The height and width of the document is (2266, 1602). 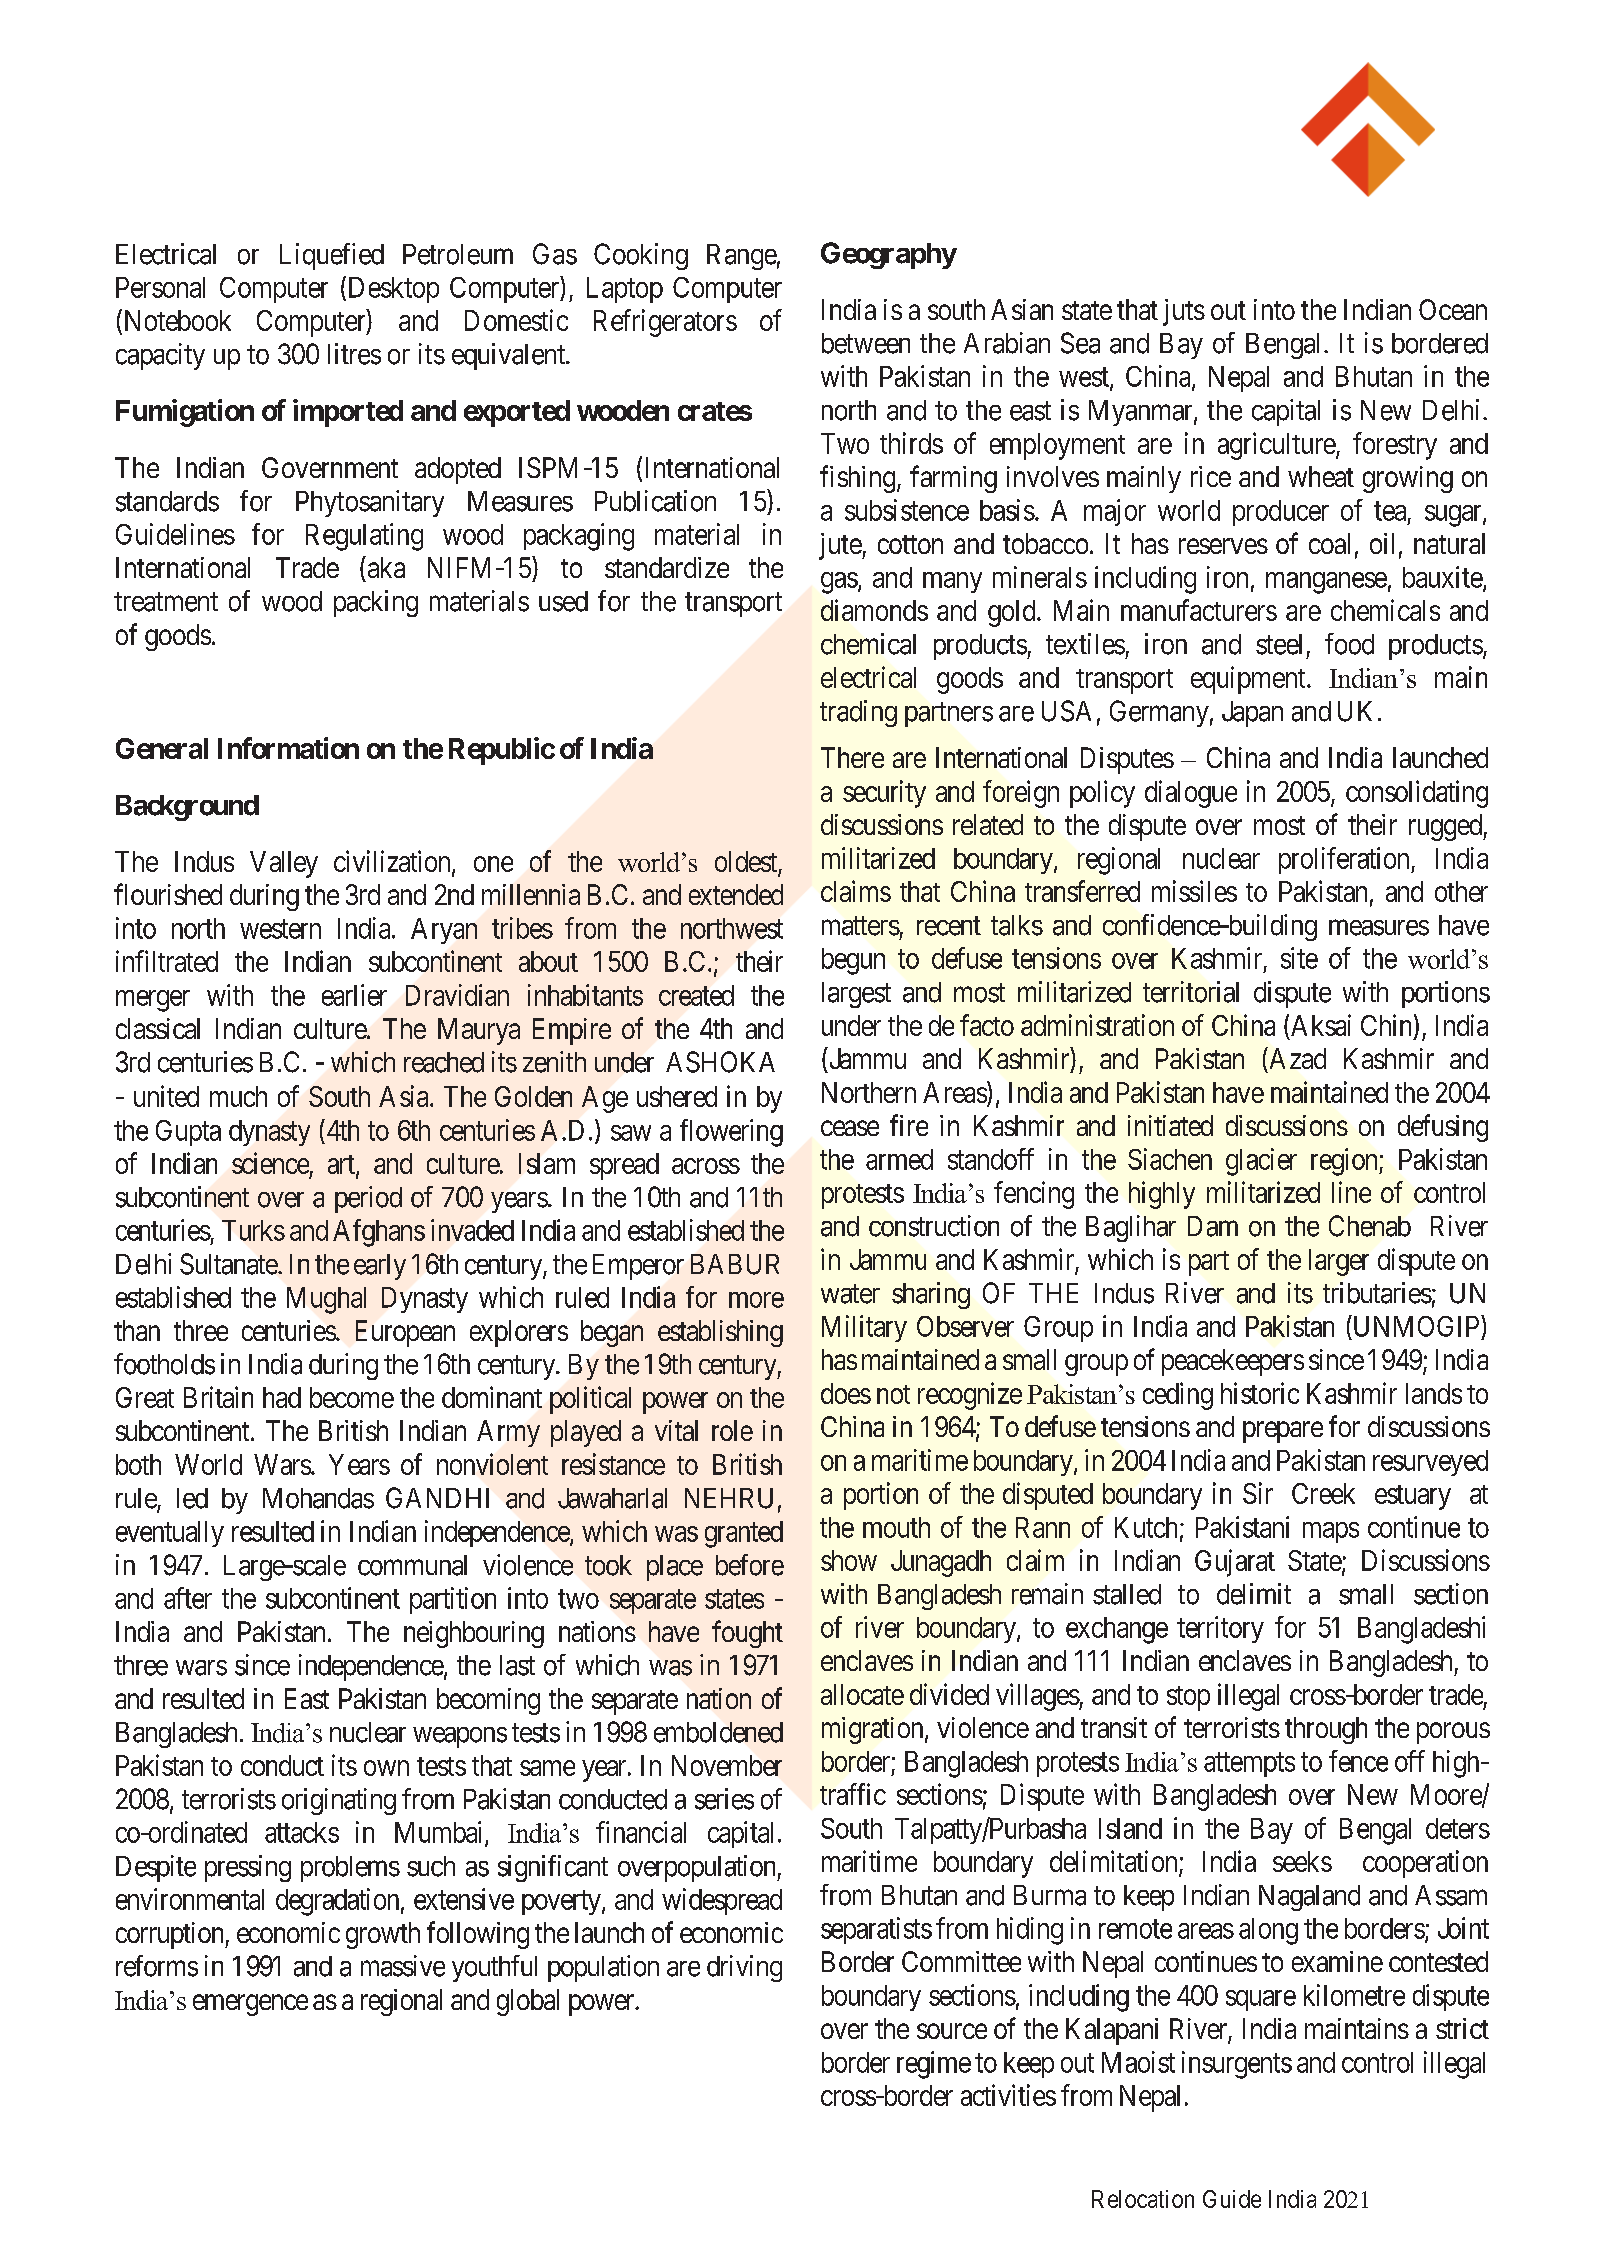 I want to click on Japan, so click(x=1252, y=714).
